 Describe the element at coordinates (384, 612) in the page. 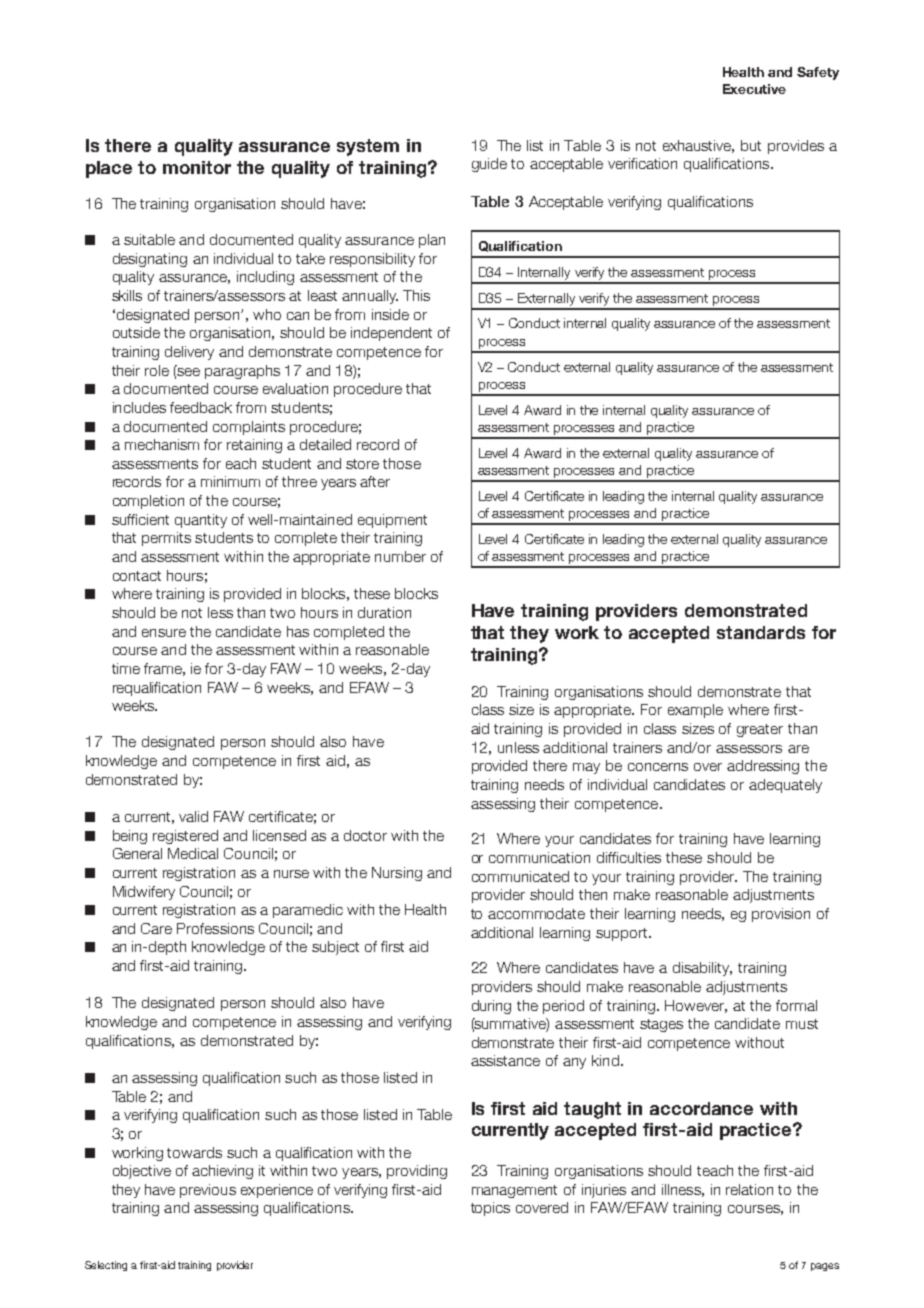

I see `duration` at that location.
